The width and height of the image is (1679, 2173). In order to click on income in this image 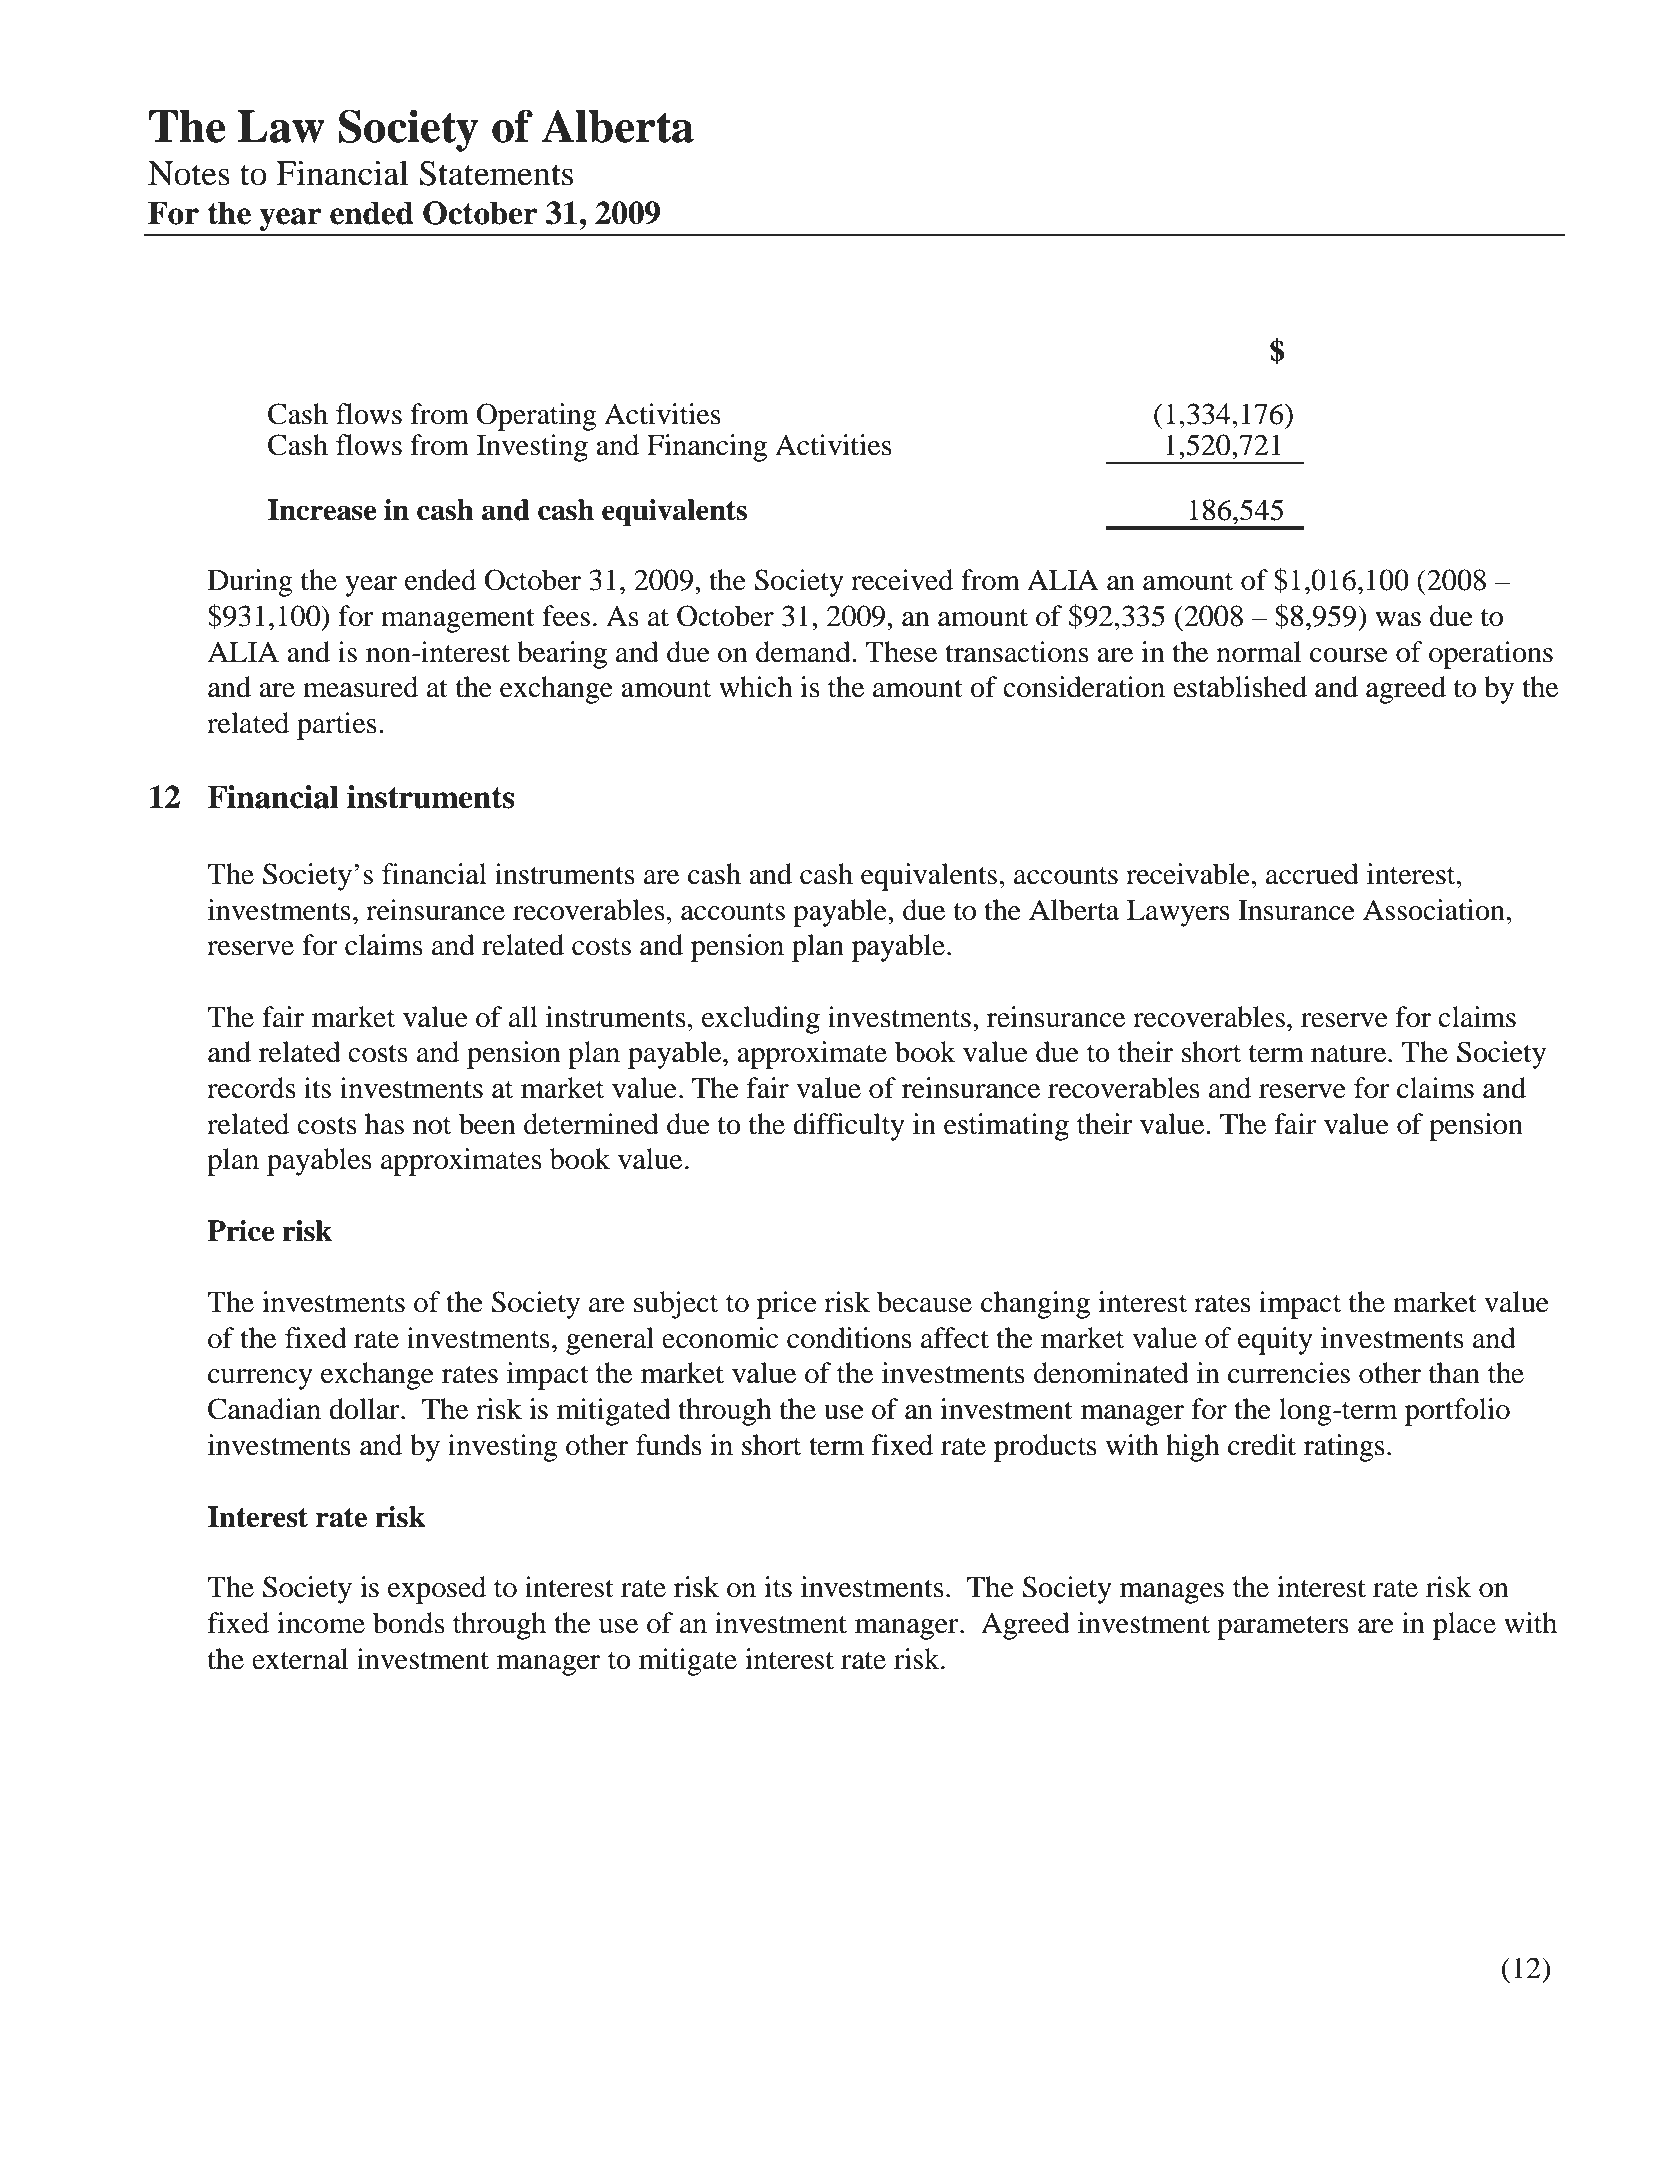, I will do `click(321, 1623)`.
